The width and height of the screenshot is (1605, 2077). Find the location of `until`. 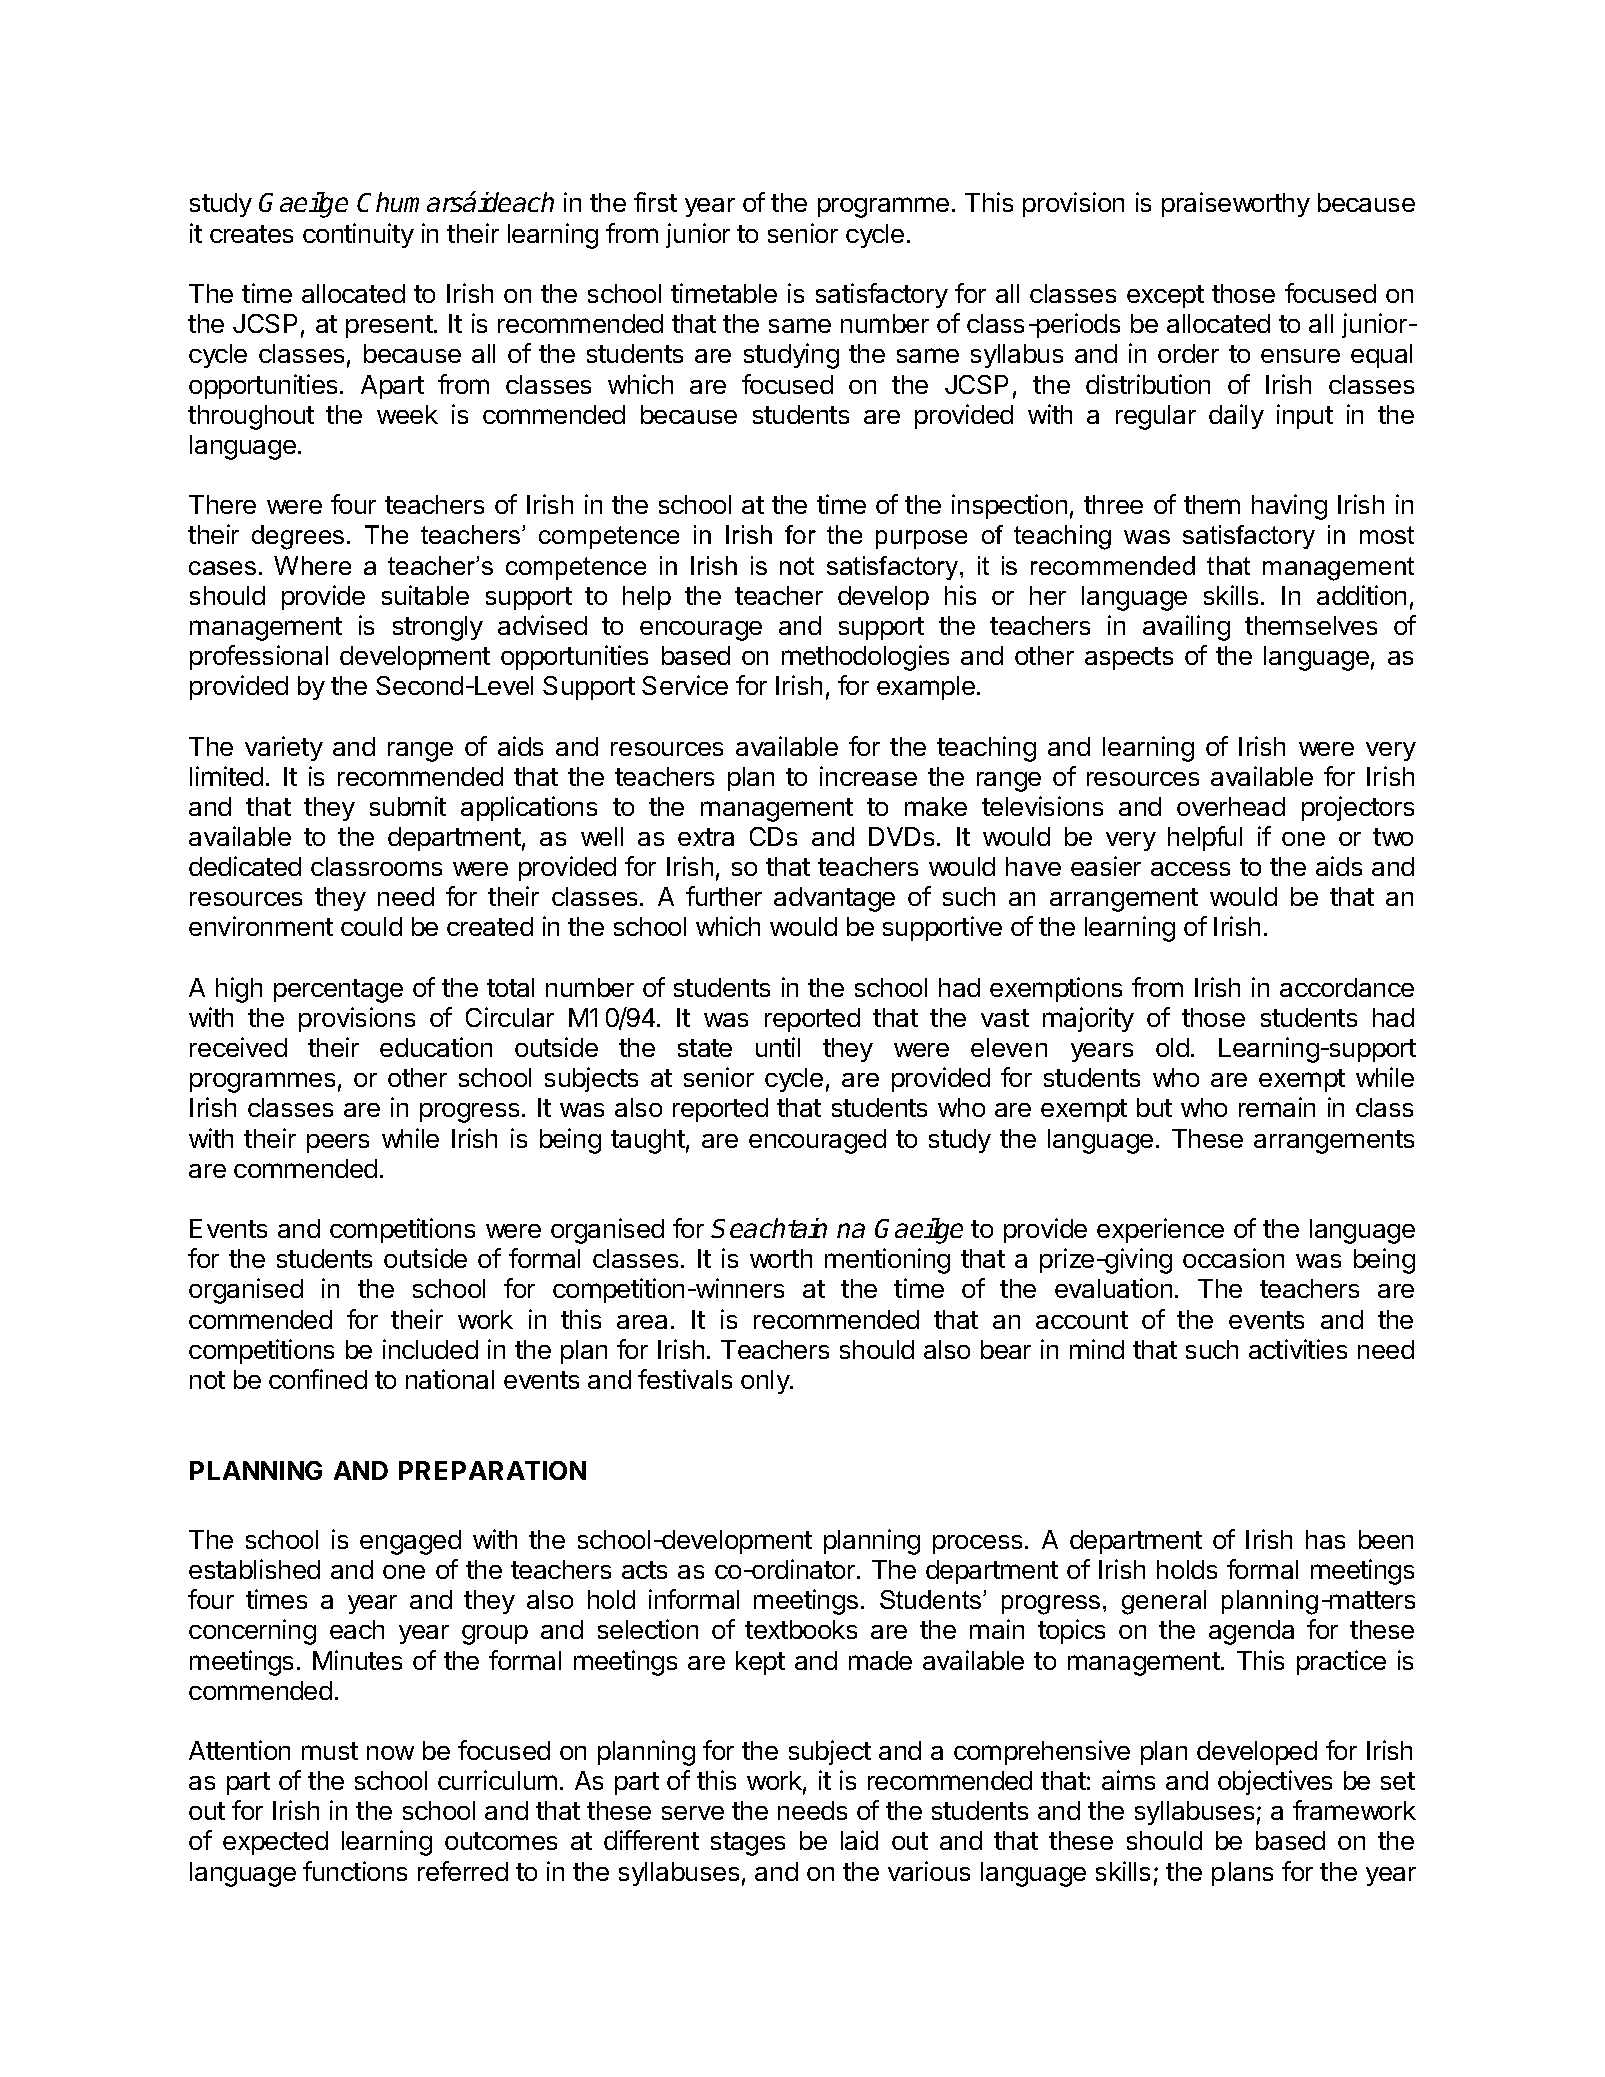

until is located at coordinates (778, 1047).
